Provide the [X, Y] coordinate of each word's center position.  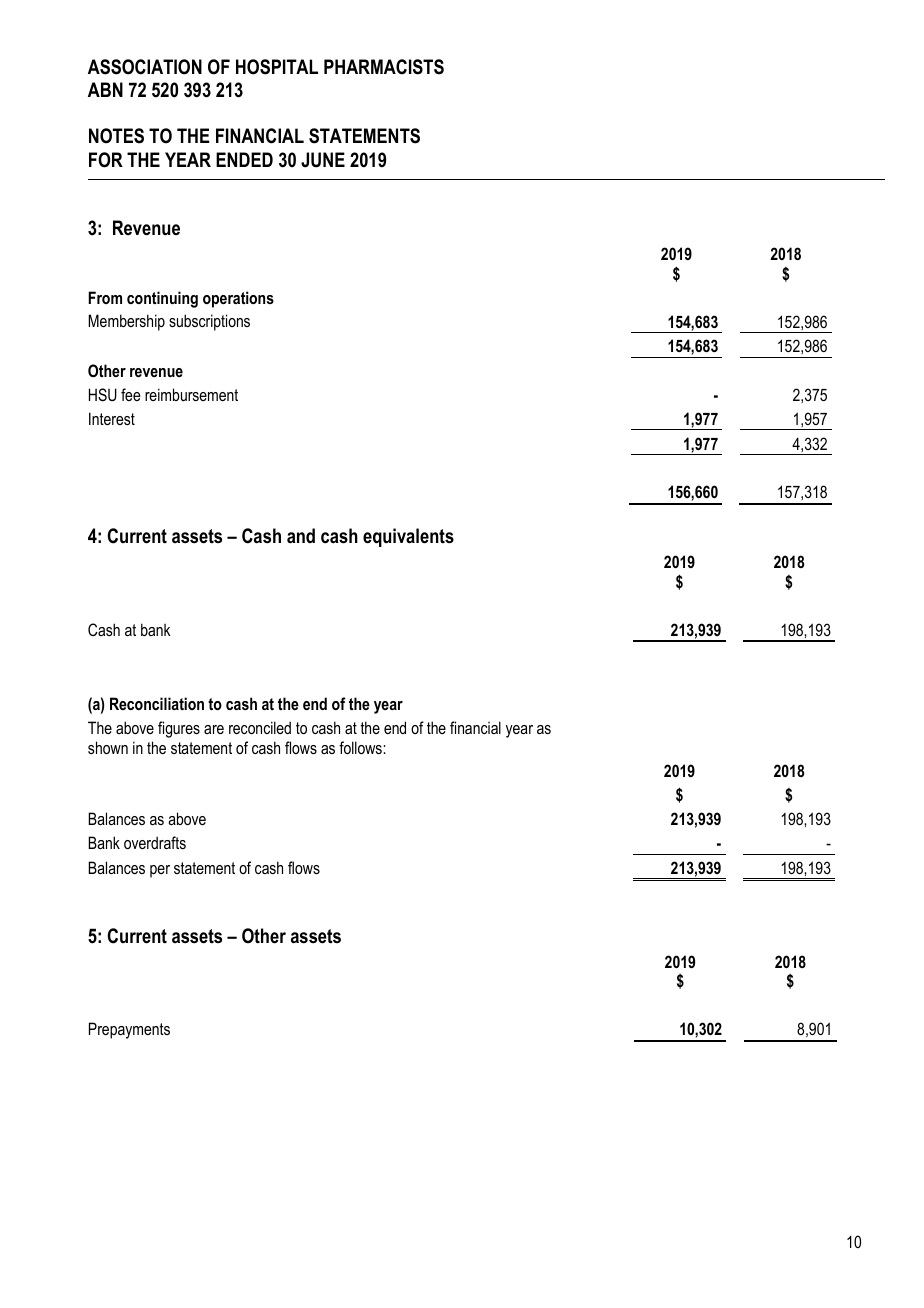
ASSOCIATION [145, 67]
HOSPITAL [277, 67]
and [301, 536]
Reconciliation [157, 703]
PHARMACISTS [384, 67]
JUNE [323, 160]
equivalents [408, 537]
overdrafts [155, 842]
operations [238, 299]
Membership [126, 322]
